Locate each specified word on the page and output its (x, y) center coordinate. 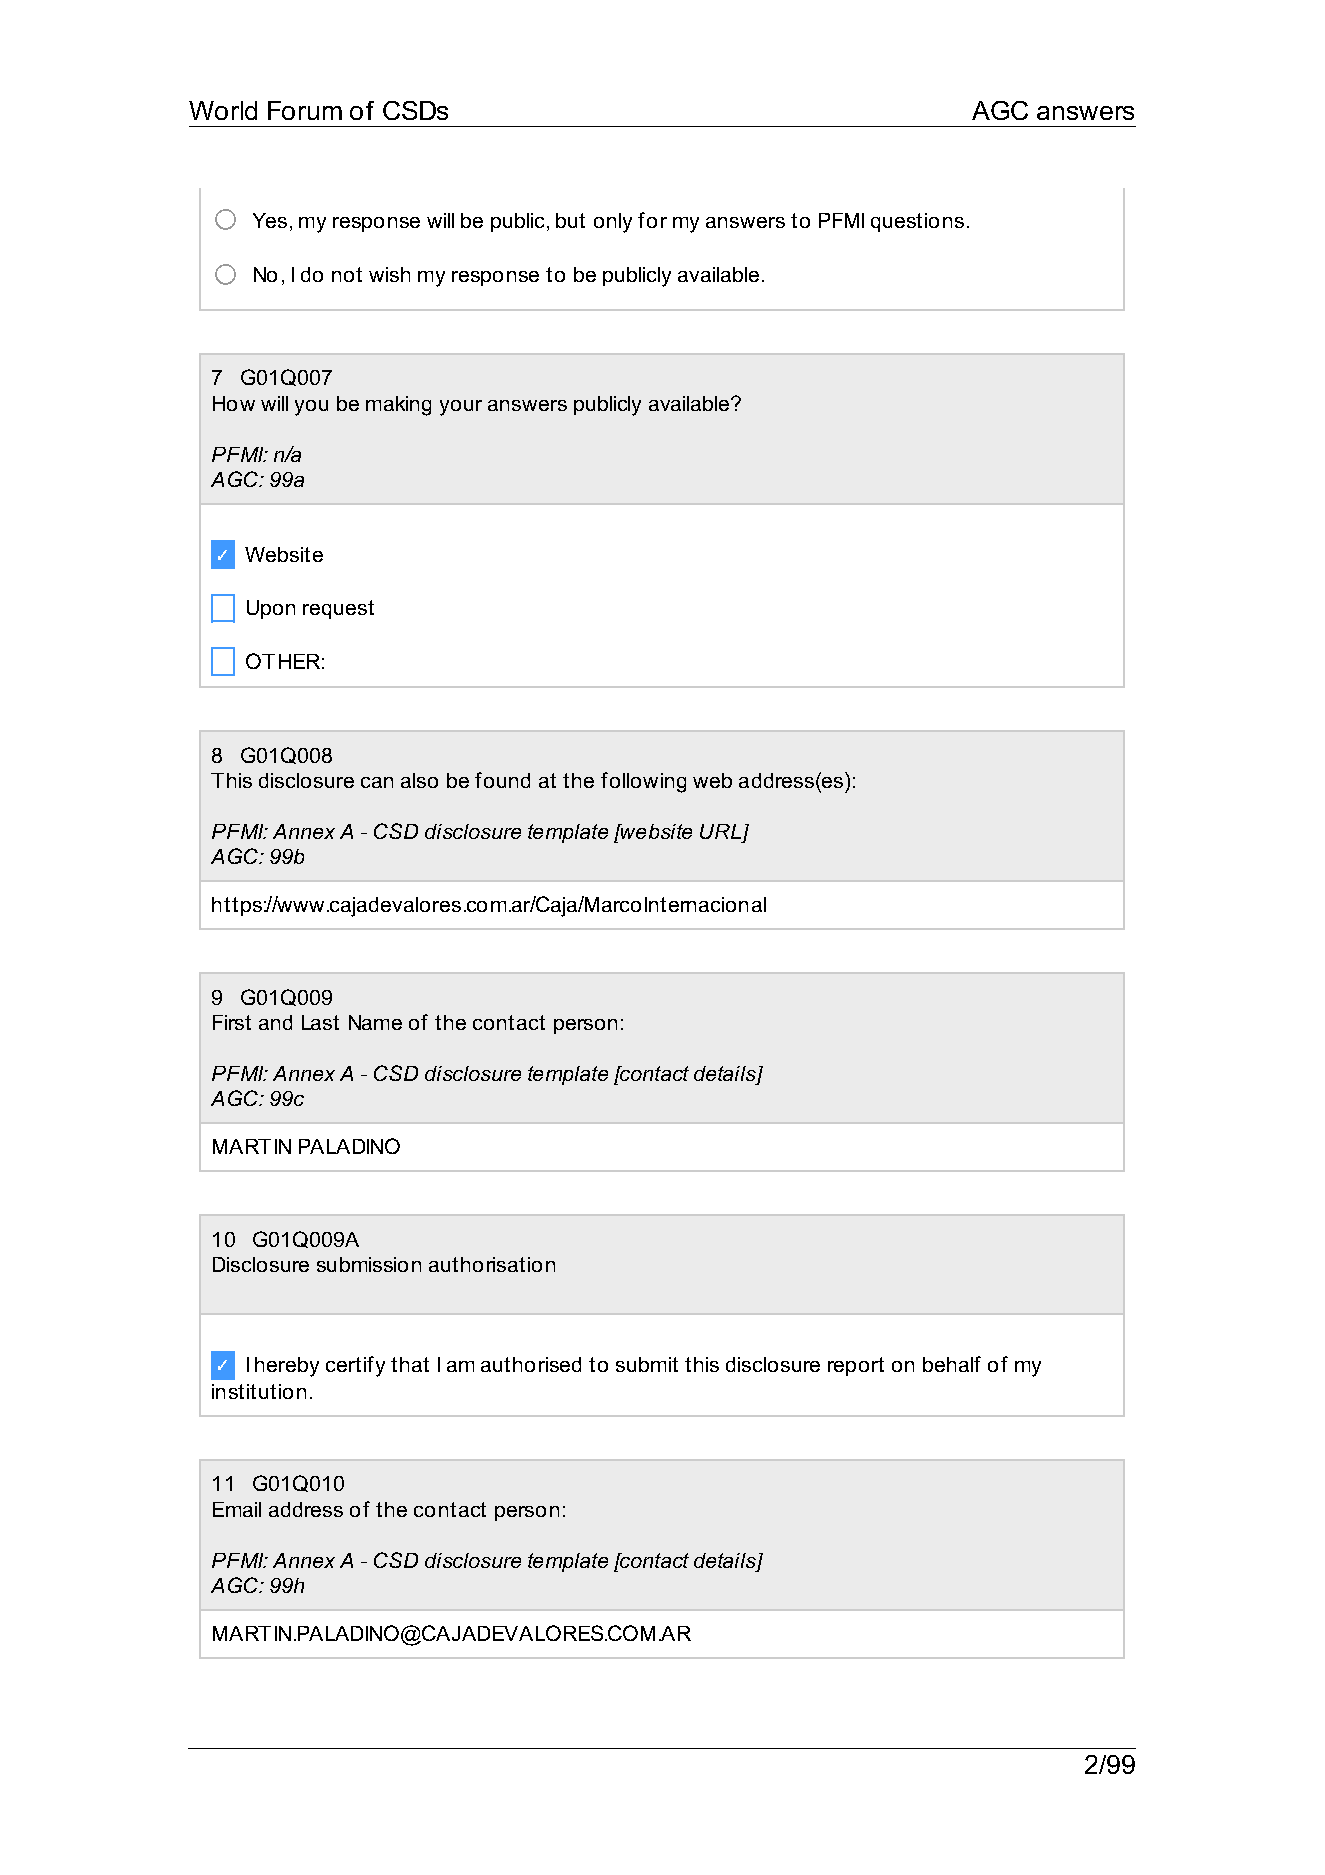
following (643, 782)
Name (375, 1022)
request (338, 609)
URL (720, 831)
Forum (305, 110)
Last (320, 1022)
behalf (952, 1364)
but (570, 220)
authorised (531, 1364)
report (856, 1366)
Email (237, 1509)
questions (917, 222)
